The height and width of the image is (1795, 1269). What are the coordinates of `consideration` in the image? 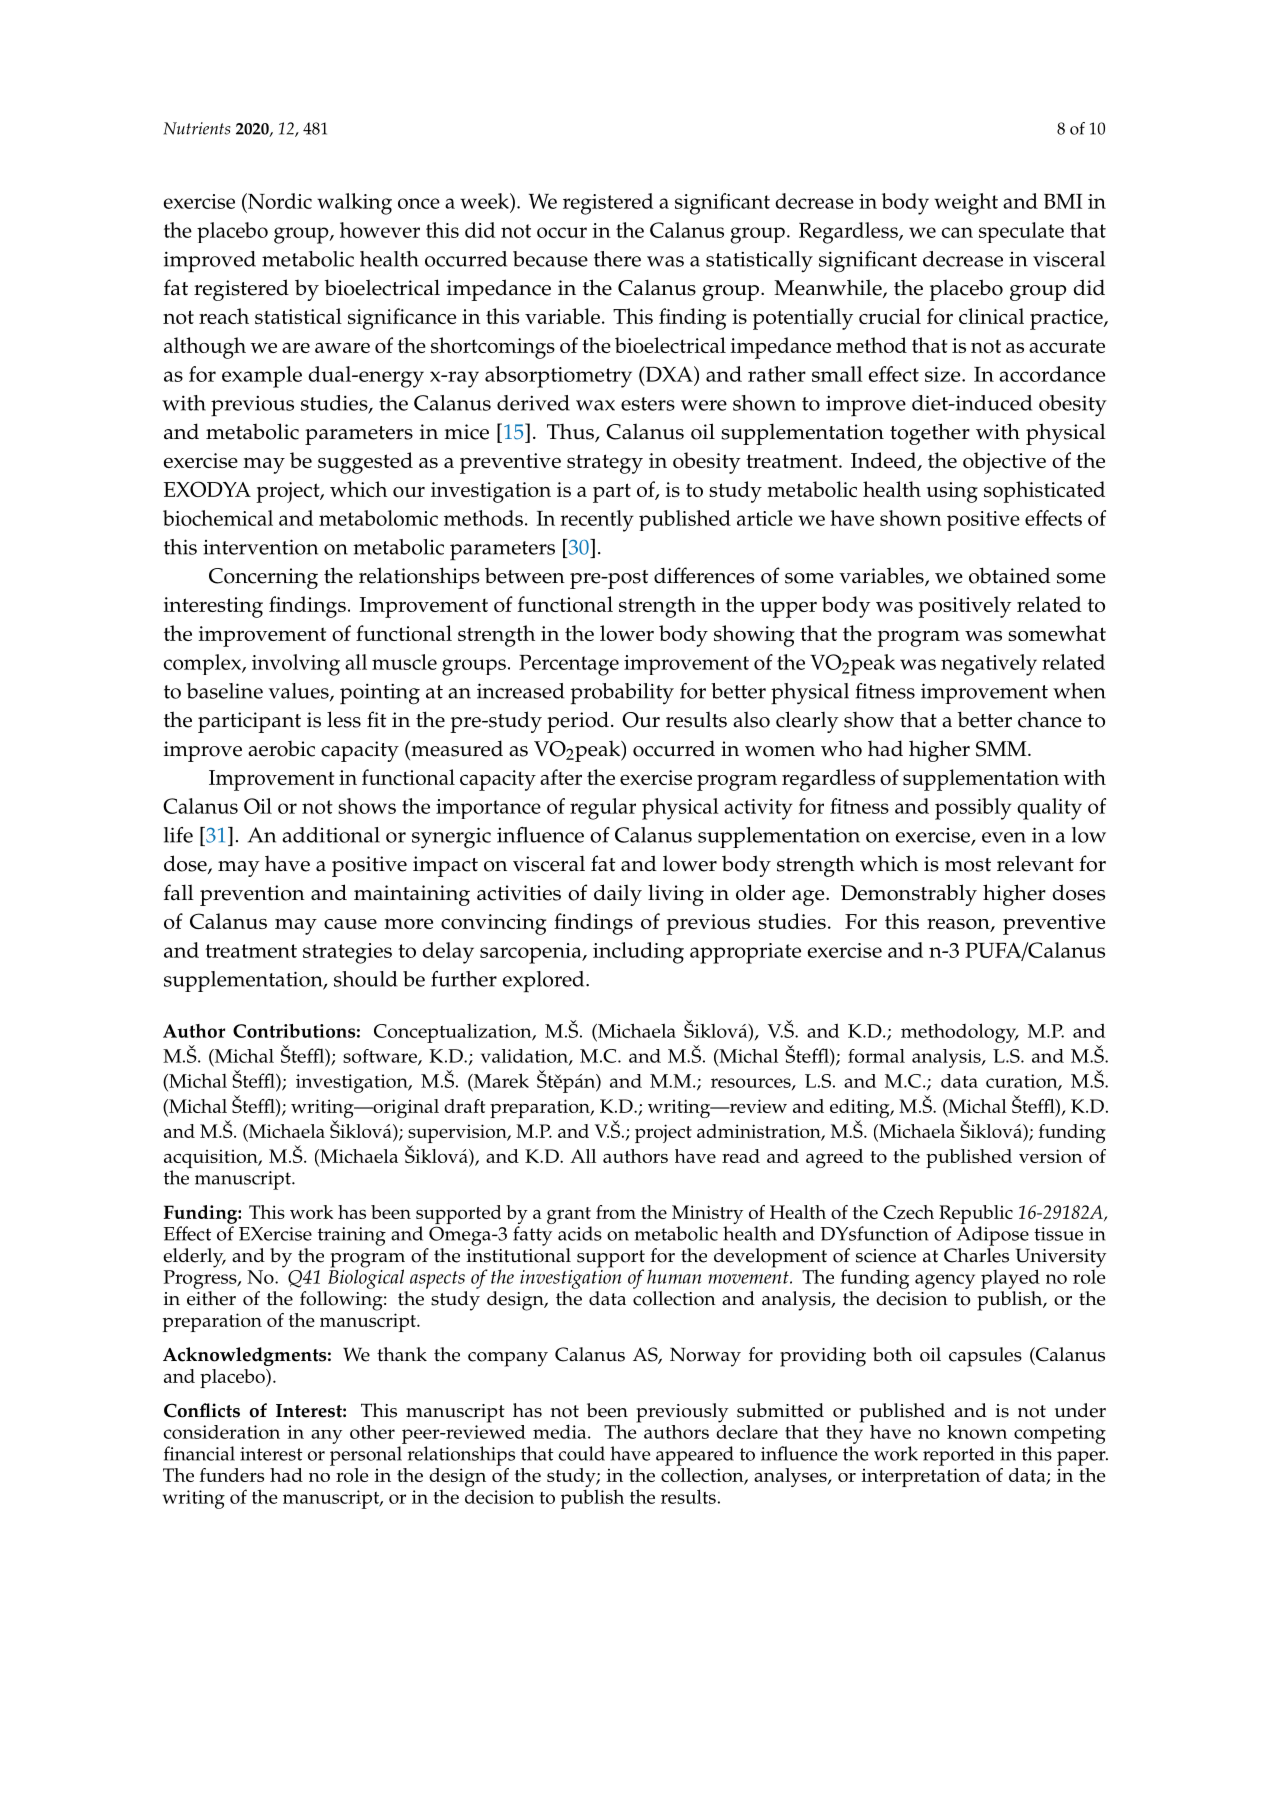 It's located at (221, 1432).
